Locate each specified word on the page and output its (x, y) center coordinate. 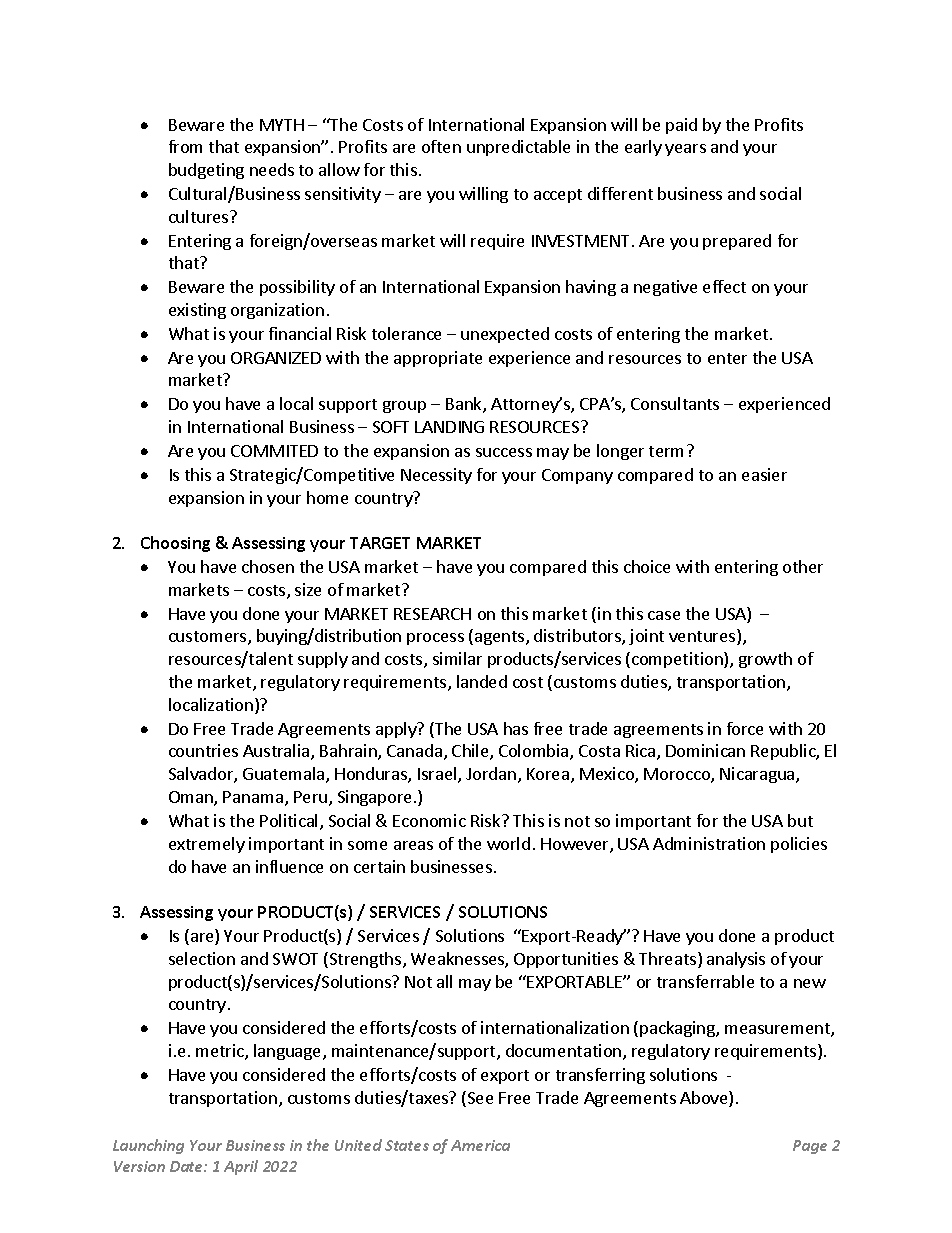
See (479, 1099)
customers (209, 638)
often (441, 146)
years (685, 150)
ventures (703, 637)
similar (457, 658)
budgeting (206, 171)
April (241, 1167)
